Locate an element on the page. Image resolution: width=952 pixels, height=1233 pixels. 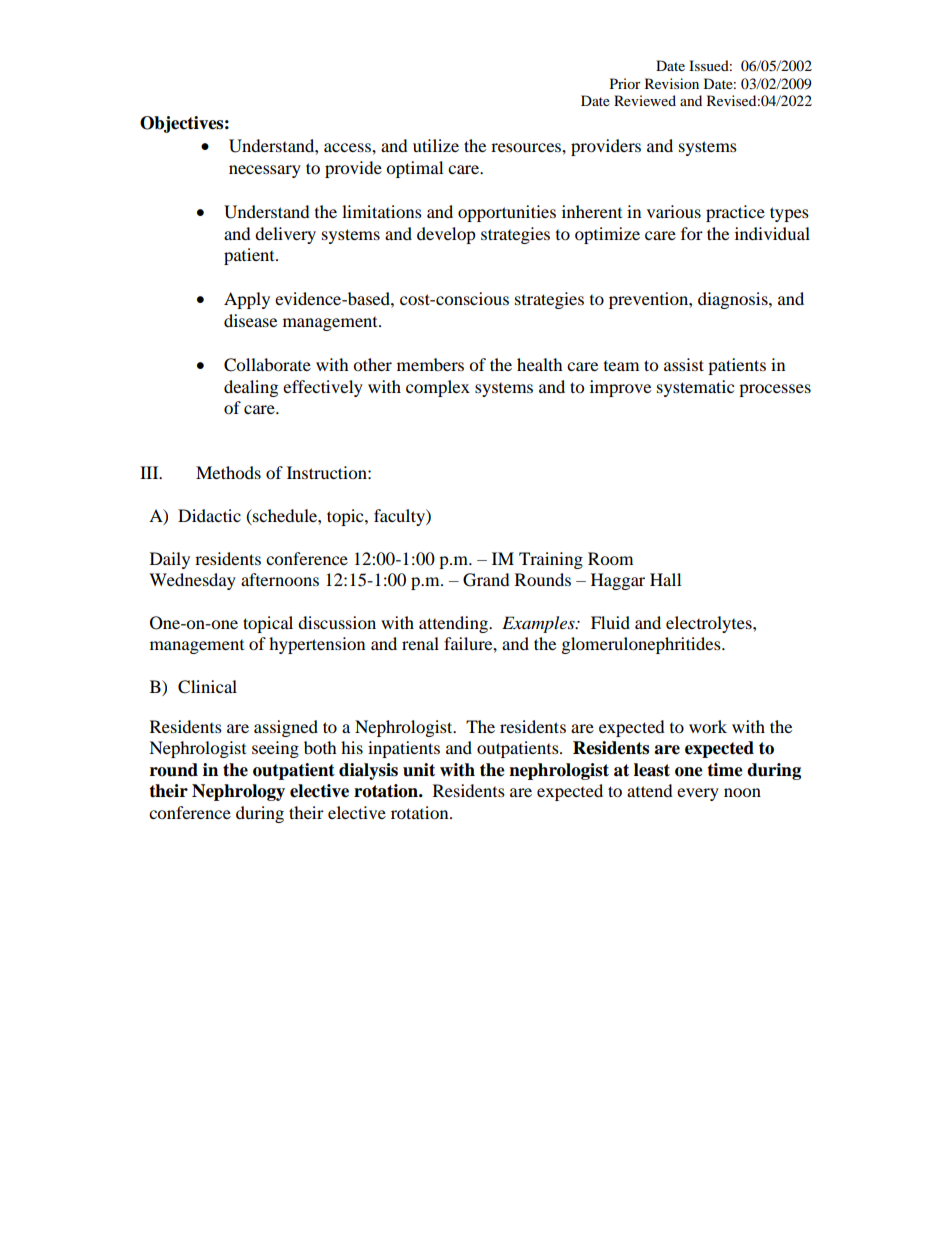
Clinical is located at coordinates (207, 687).
